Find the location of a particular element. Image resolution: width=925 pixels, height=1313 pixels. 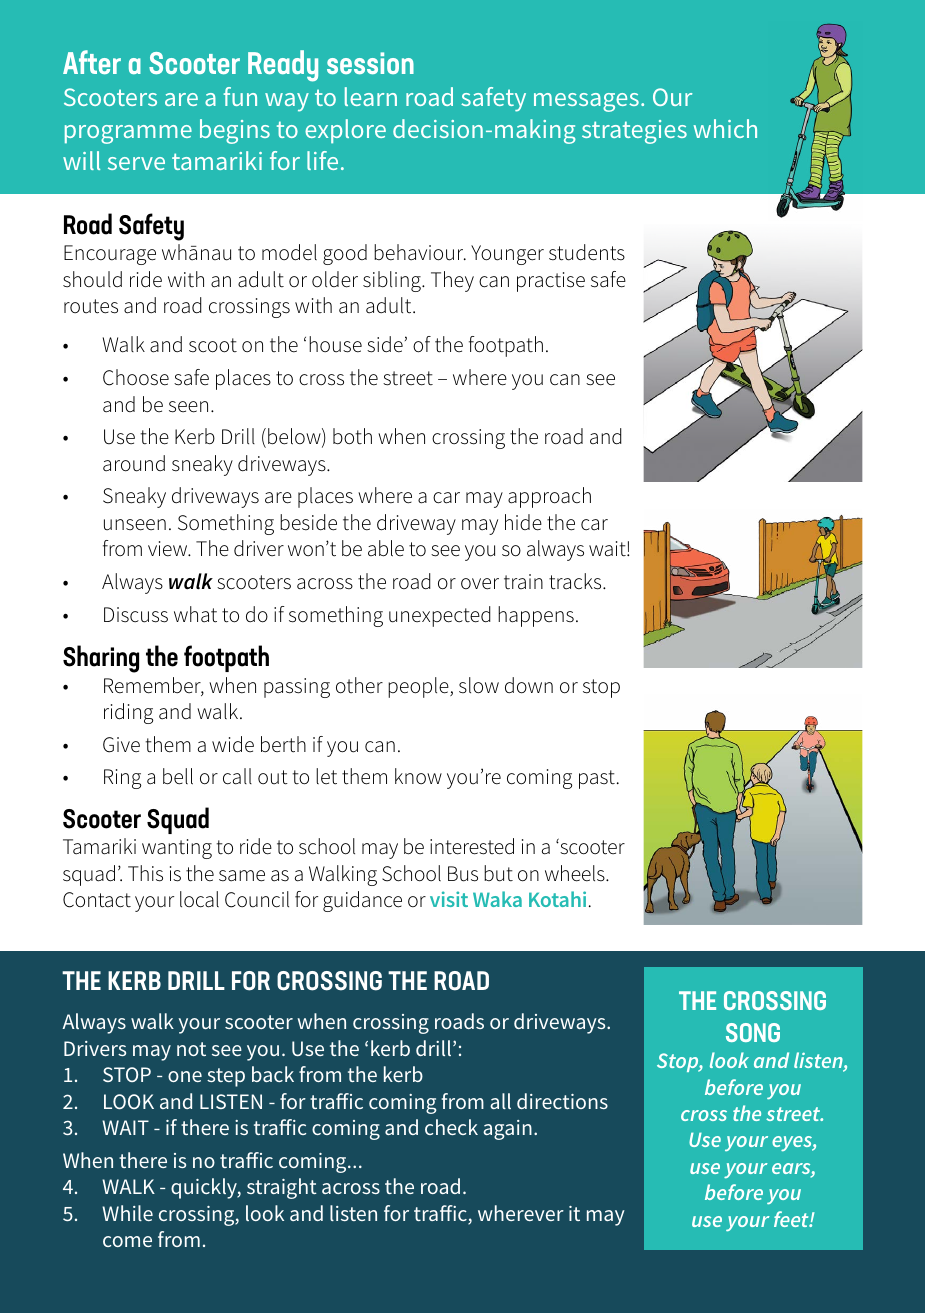

While is located at coordinates (127, 1213).
